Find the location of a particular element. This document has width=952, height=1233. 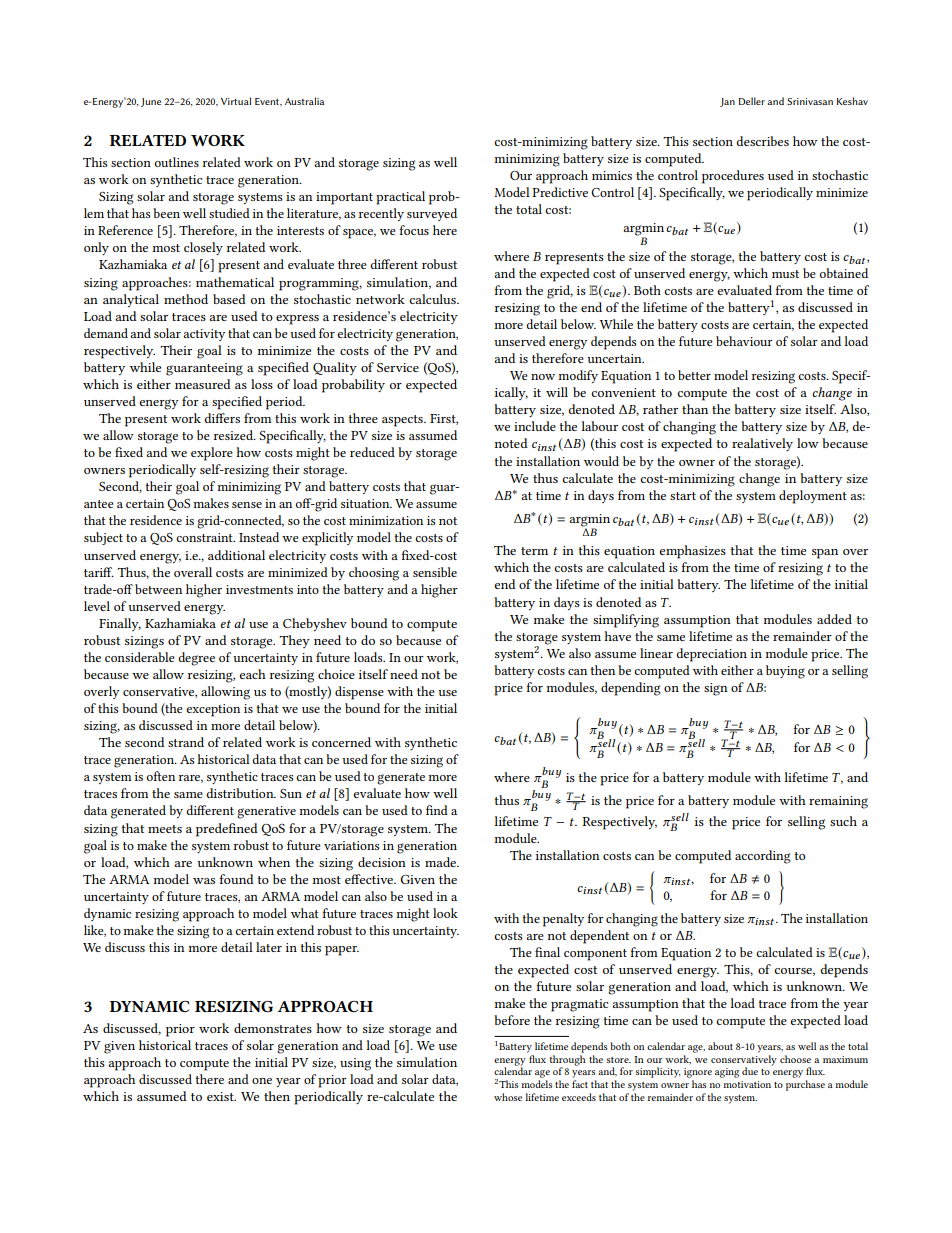

include is located at coordinates (535, 426).
